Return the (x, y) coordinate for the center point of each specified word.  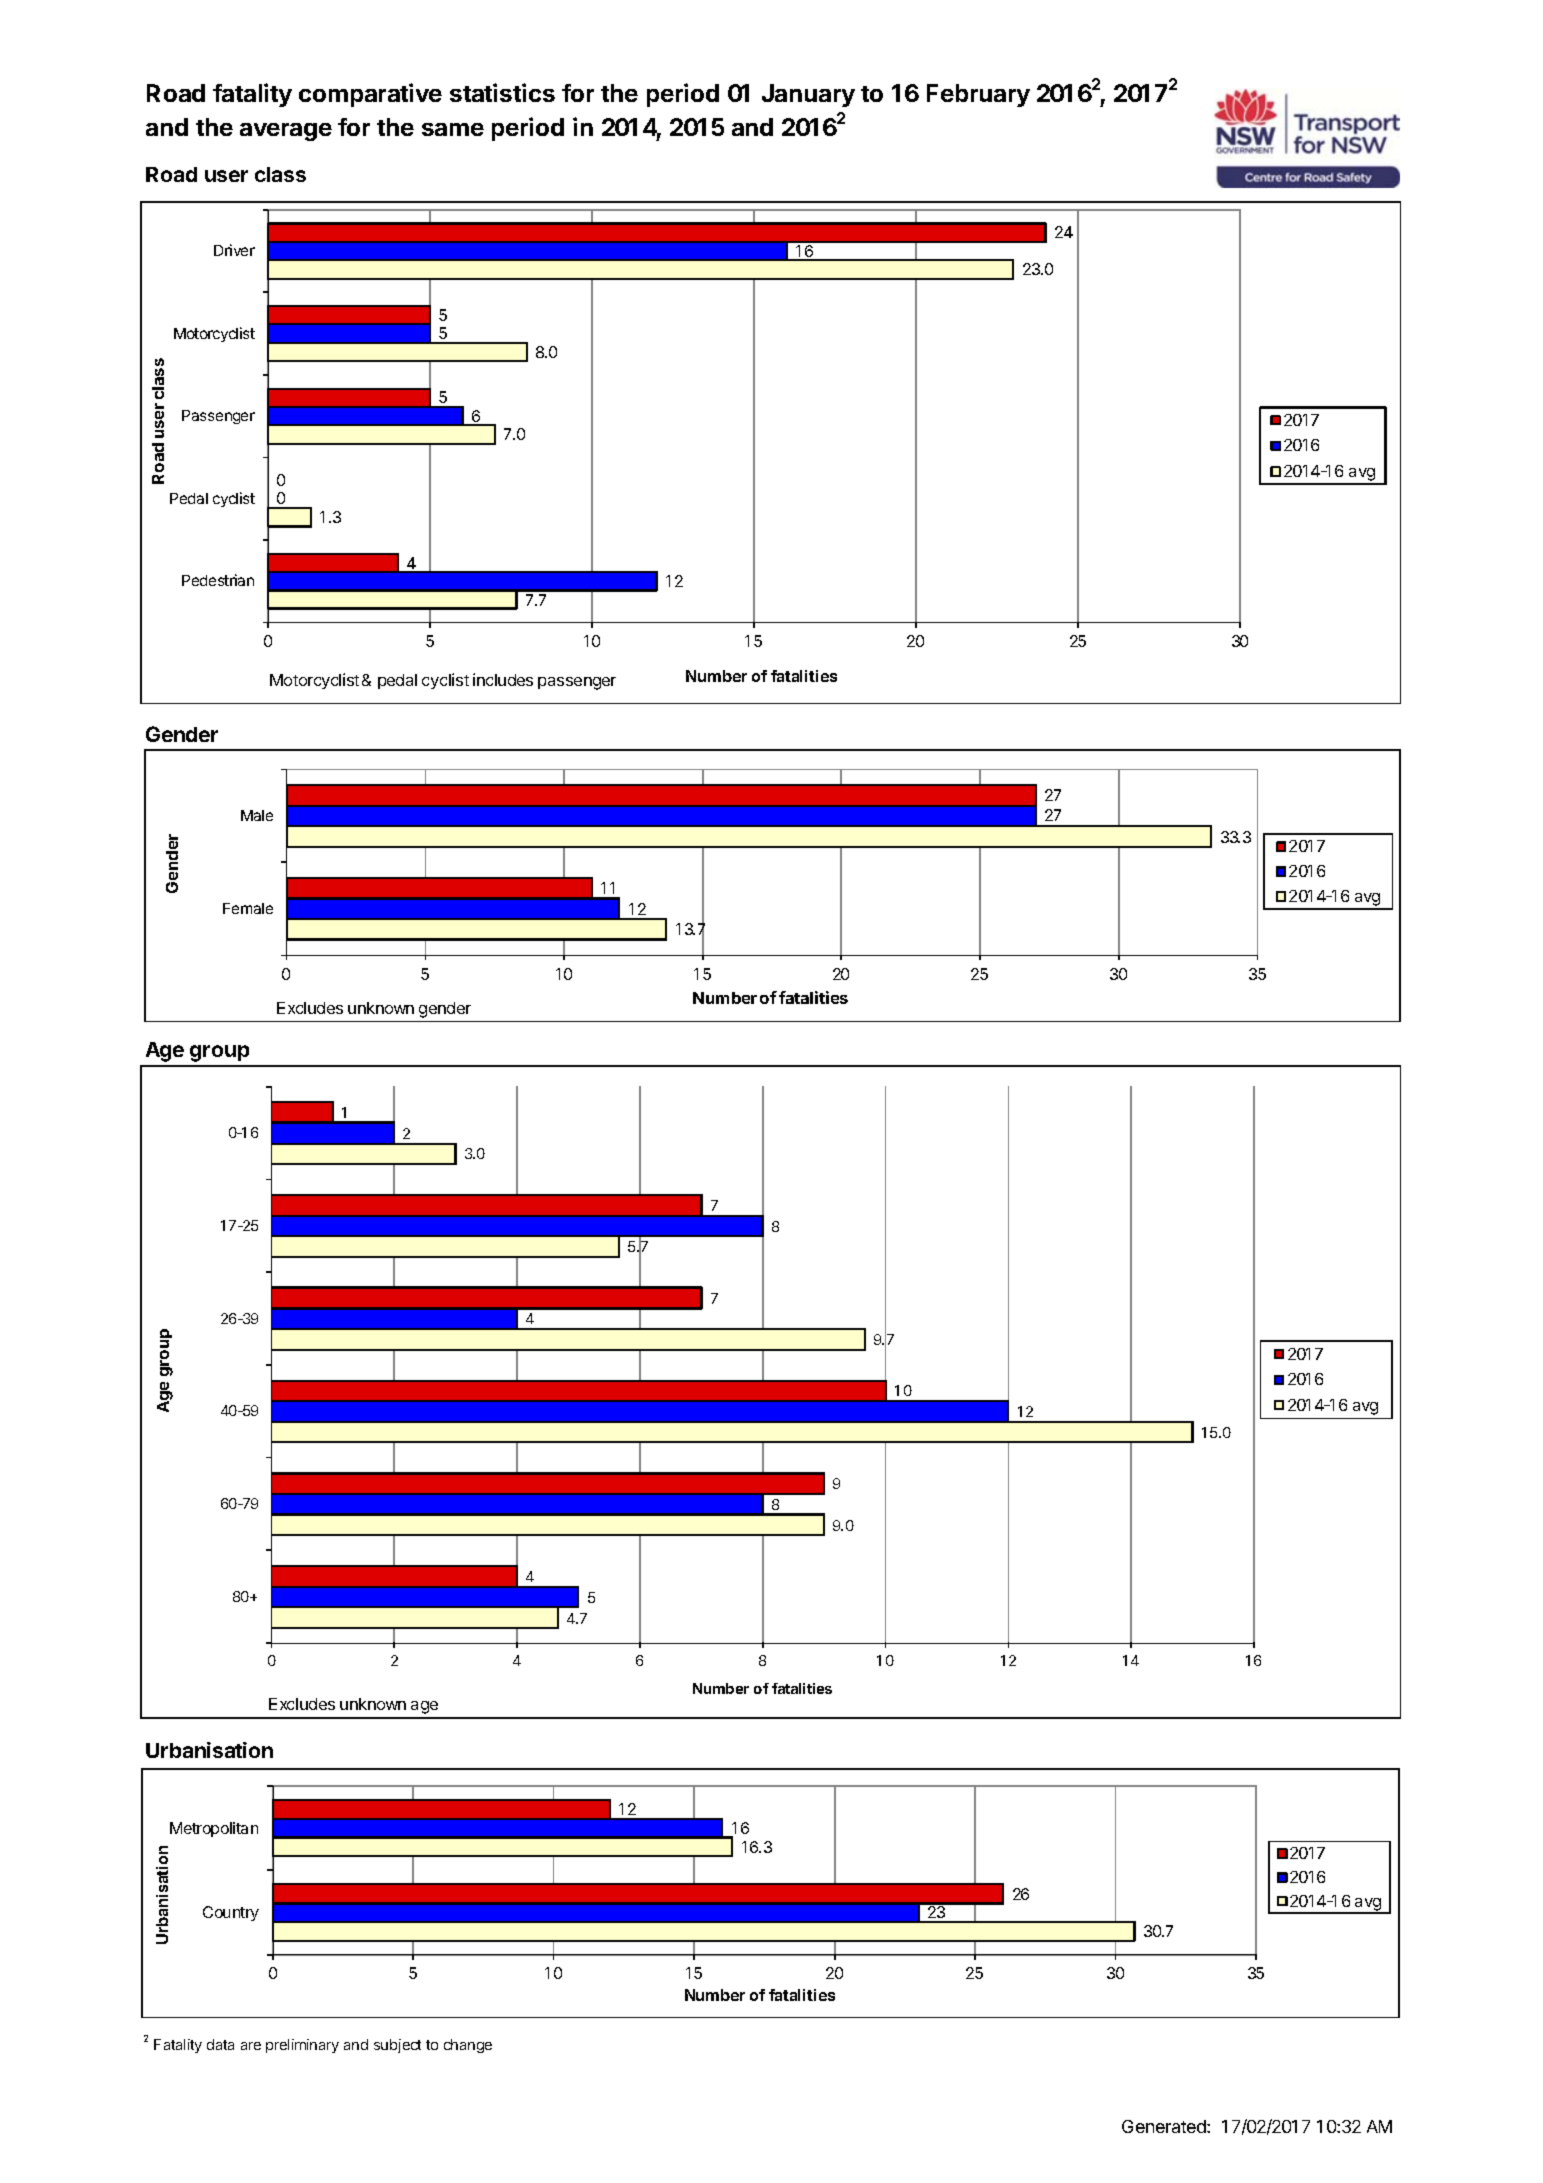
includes (503, 679)
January (808, 95)
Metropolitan (214, 1829)
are (251, 2046)
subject (397, 2046)
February (978, 95)
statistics (502, 92)
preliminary (302, 2046)
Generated (1165, 2126)
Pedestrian (218, 580)
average (286, 132)
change (468, 2046)
